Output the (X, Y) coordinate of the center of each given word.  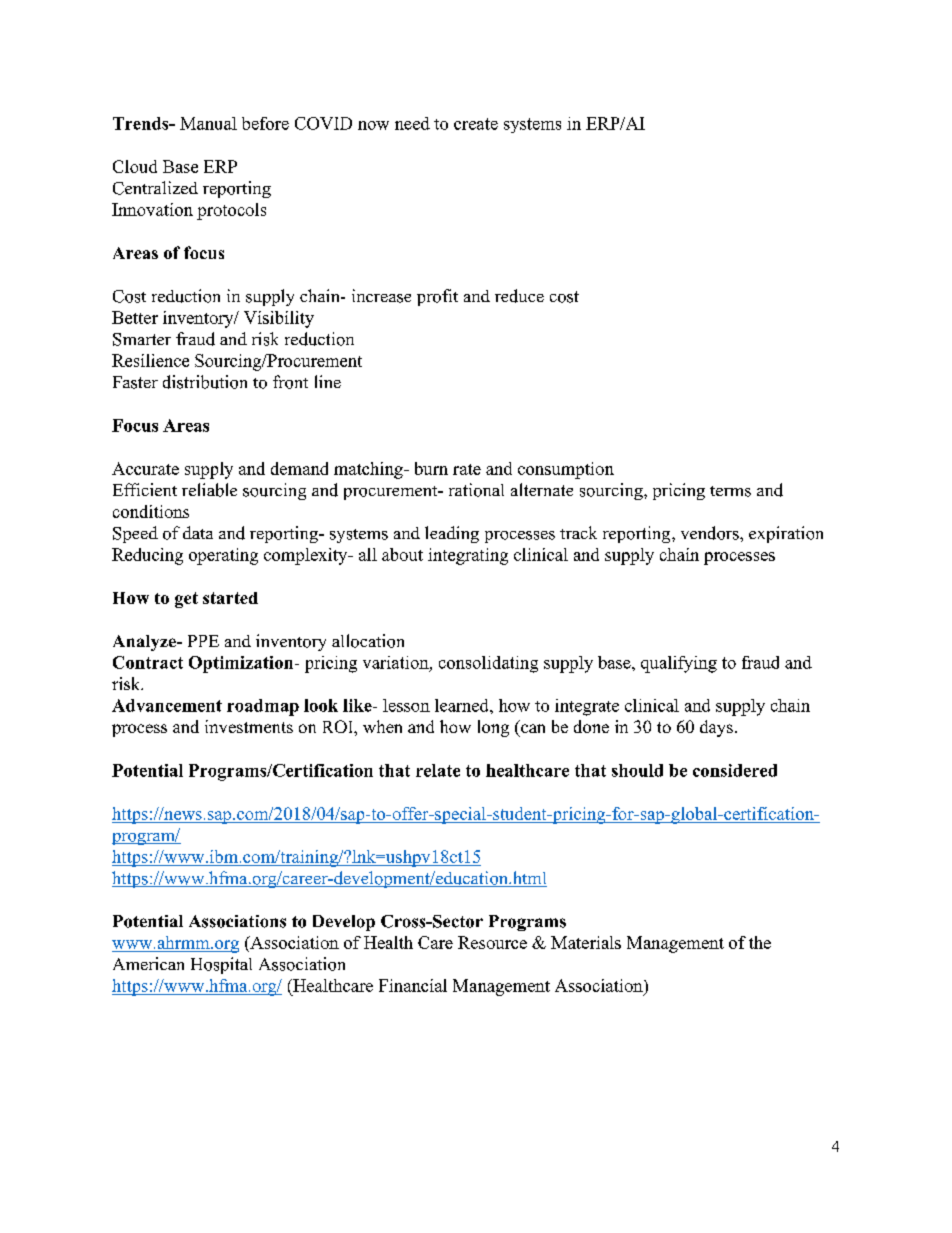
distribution (205, 382)
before (265, 123)
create (476, 124)
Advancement (167, 705)
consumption (566, 470)
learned (463, 705)
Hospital (221, 965)
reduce (519, 296)
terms (730, 491)
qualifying (679, 664)
